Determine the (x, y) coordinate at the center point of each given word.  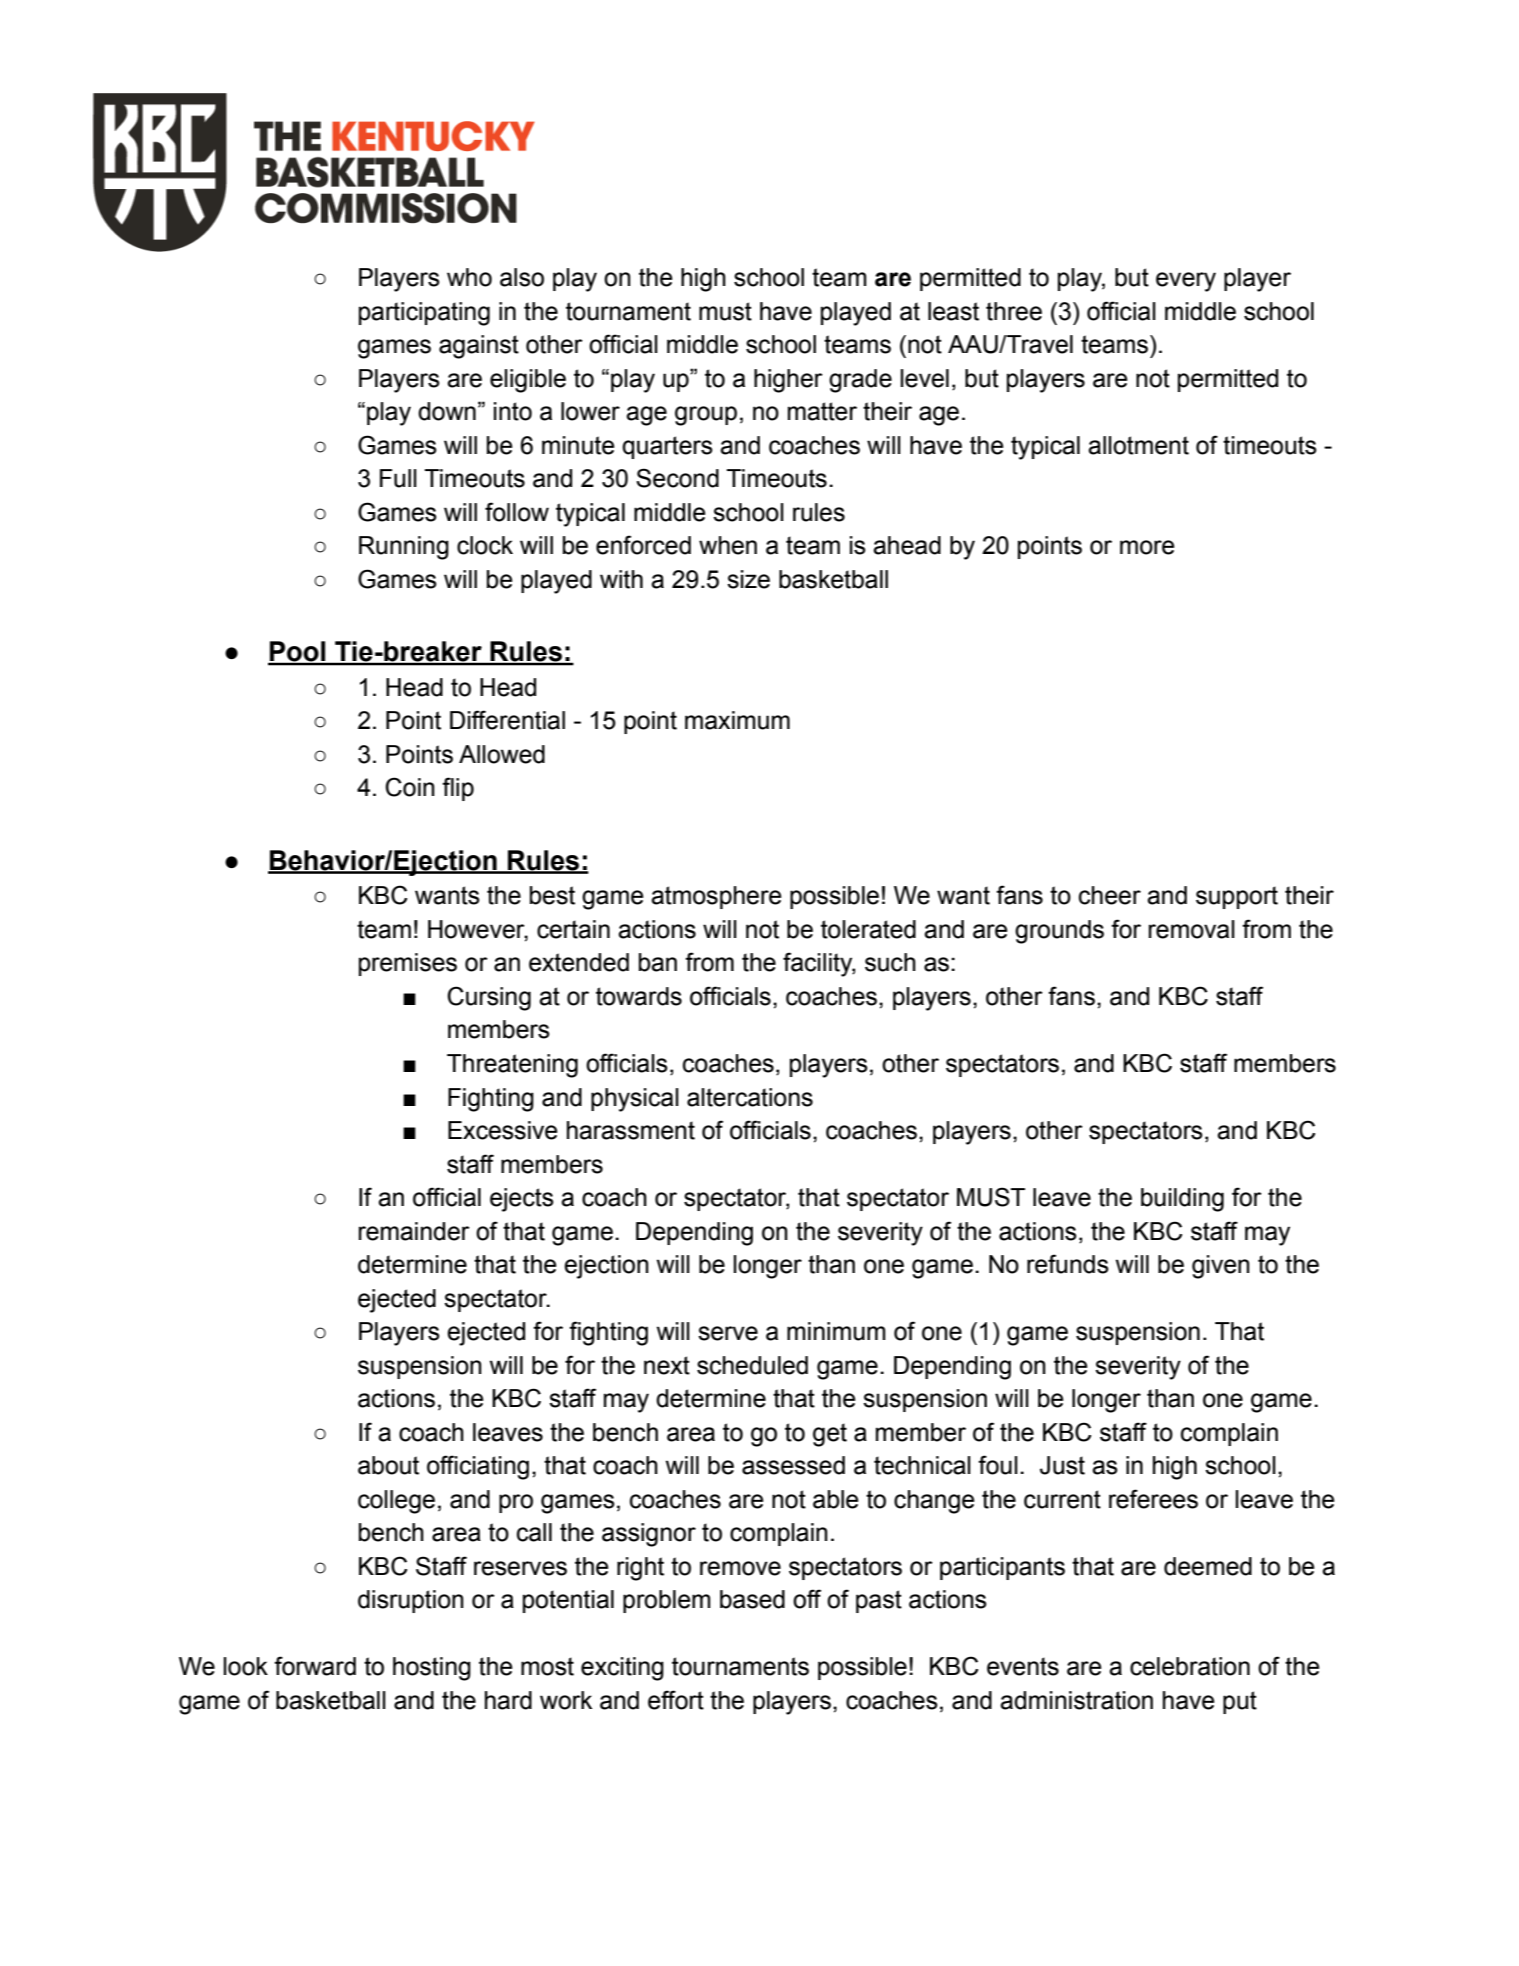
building (1182, 1200)
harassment (631, 1130)
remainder (414, 1231)
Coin (410, 787)
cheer (1110, 895)
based (752, 1599)
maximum (737, 720)
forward (315, 1666)
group (706, 416)
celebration (1190, 1666)
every (1186, 282)
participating (424, 314)
